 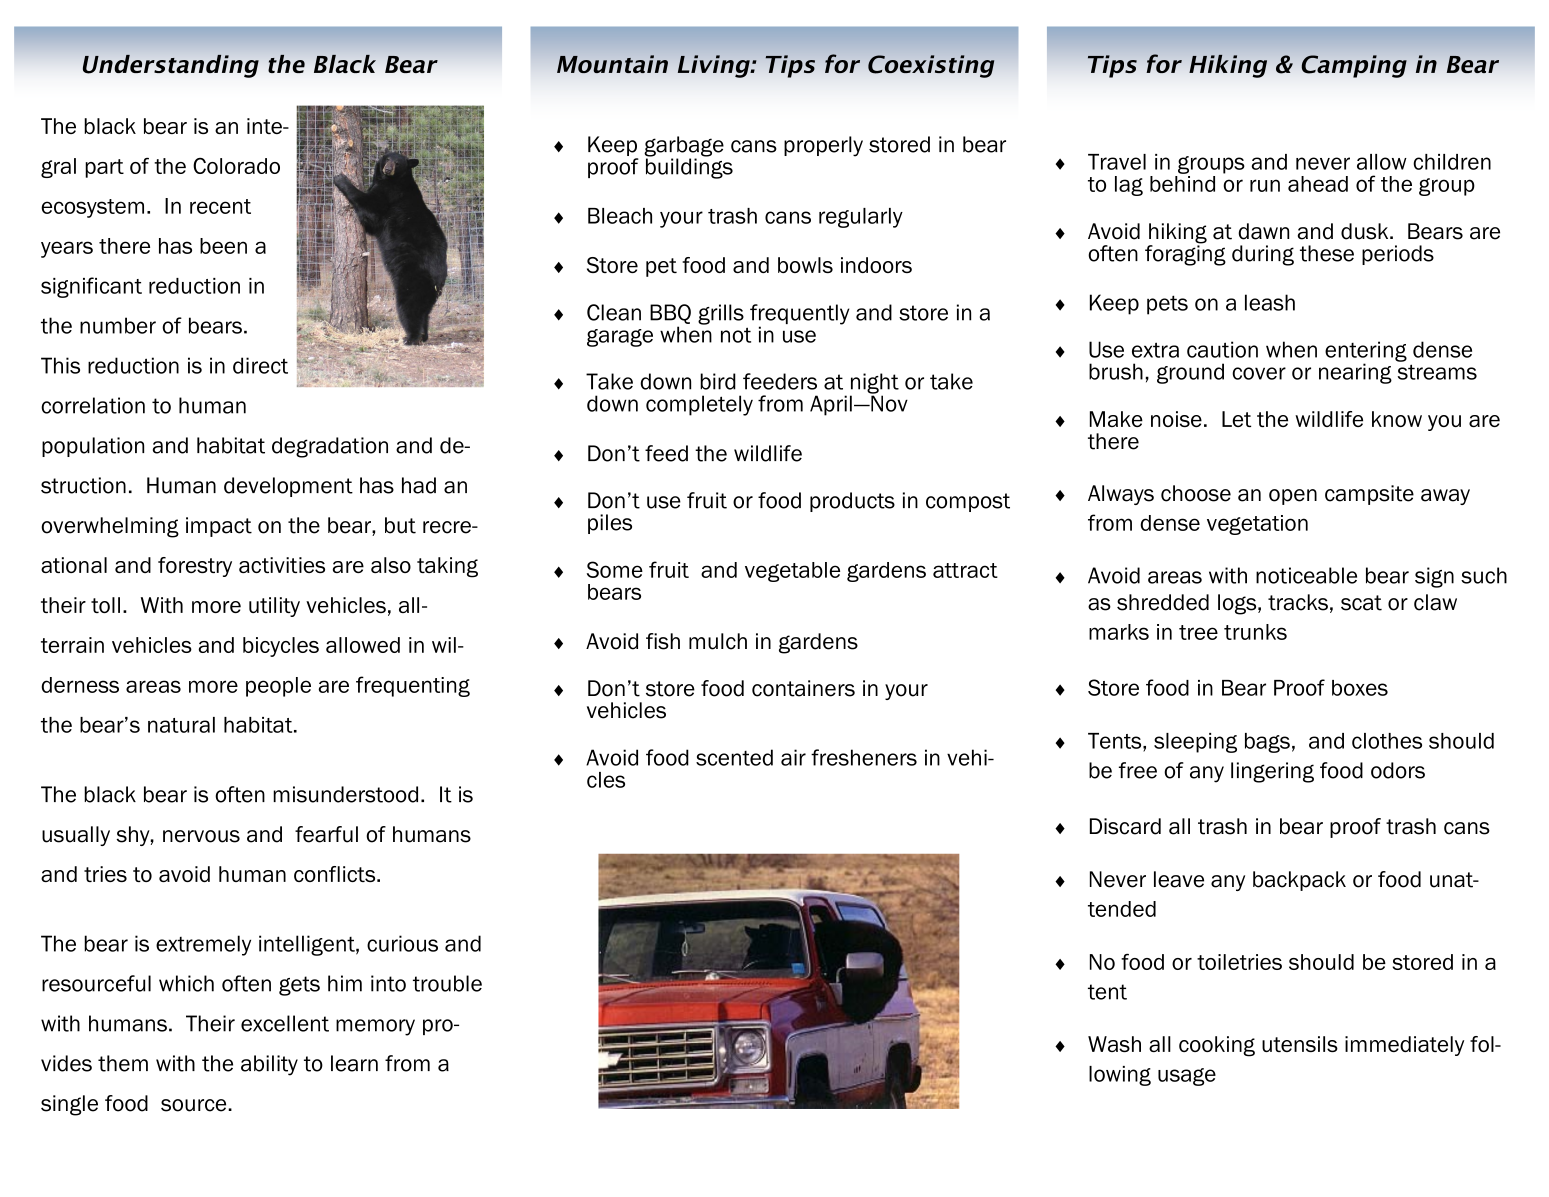 I want to click on lingering, so click(x=1272, y=772).
